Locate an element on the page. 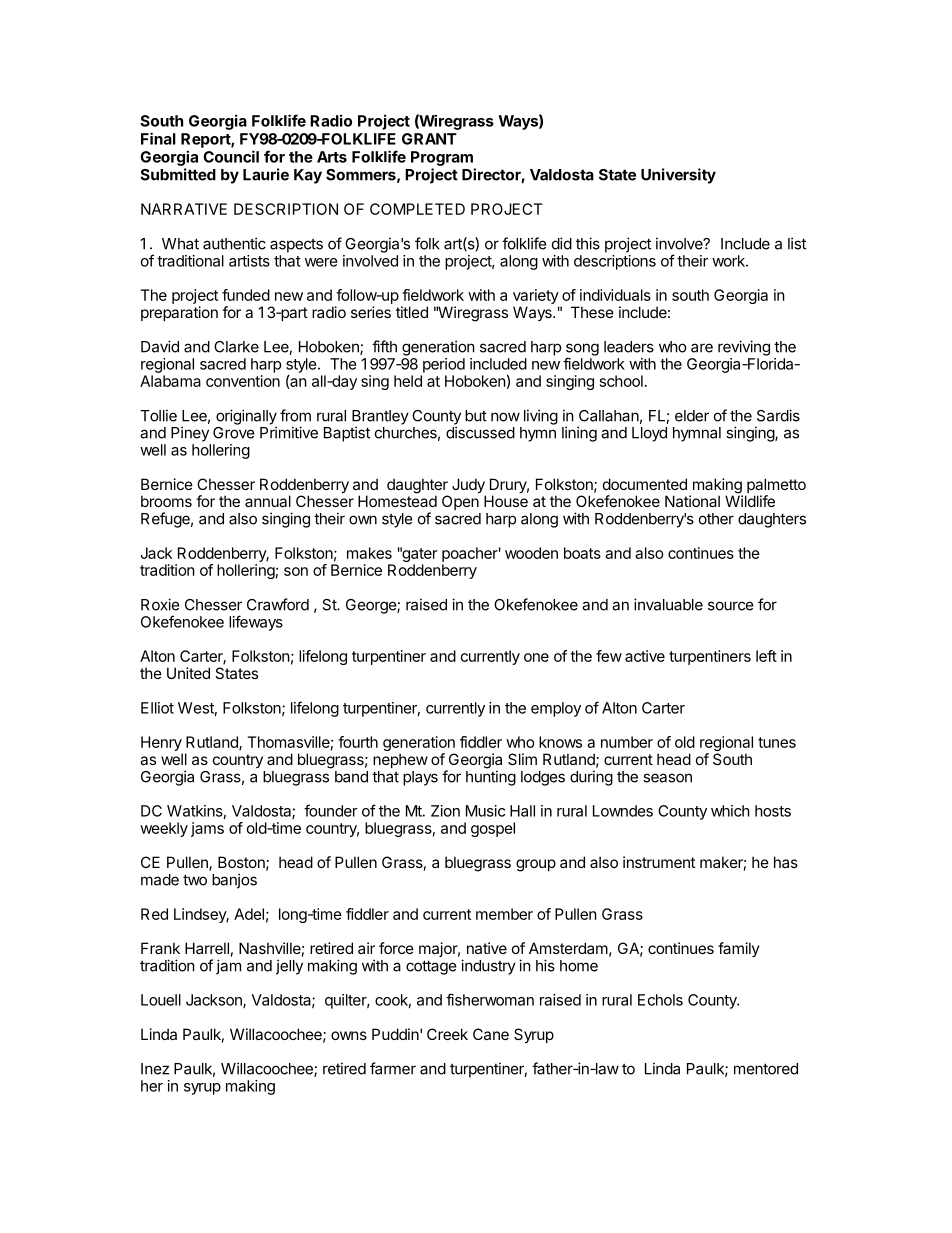  owns is located at coordinates (349, 1035).
